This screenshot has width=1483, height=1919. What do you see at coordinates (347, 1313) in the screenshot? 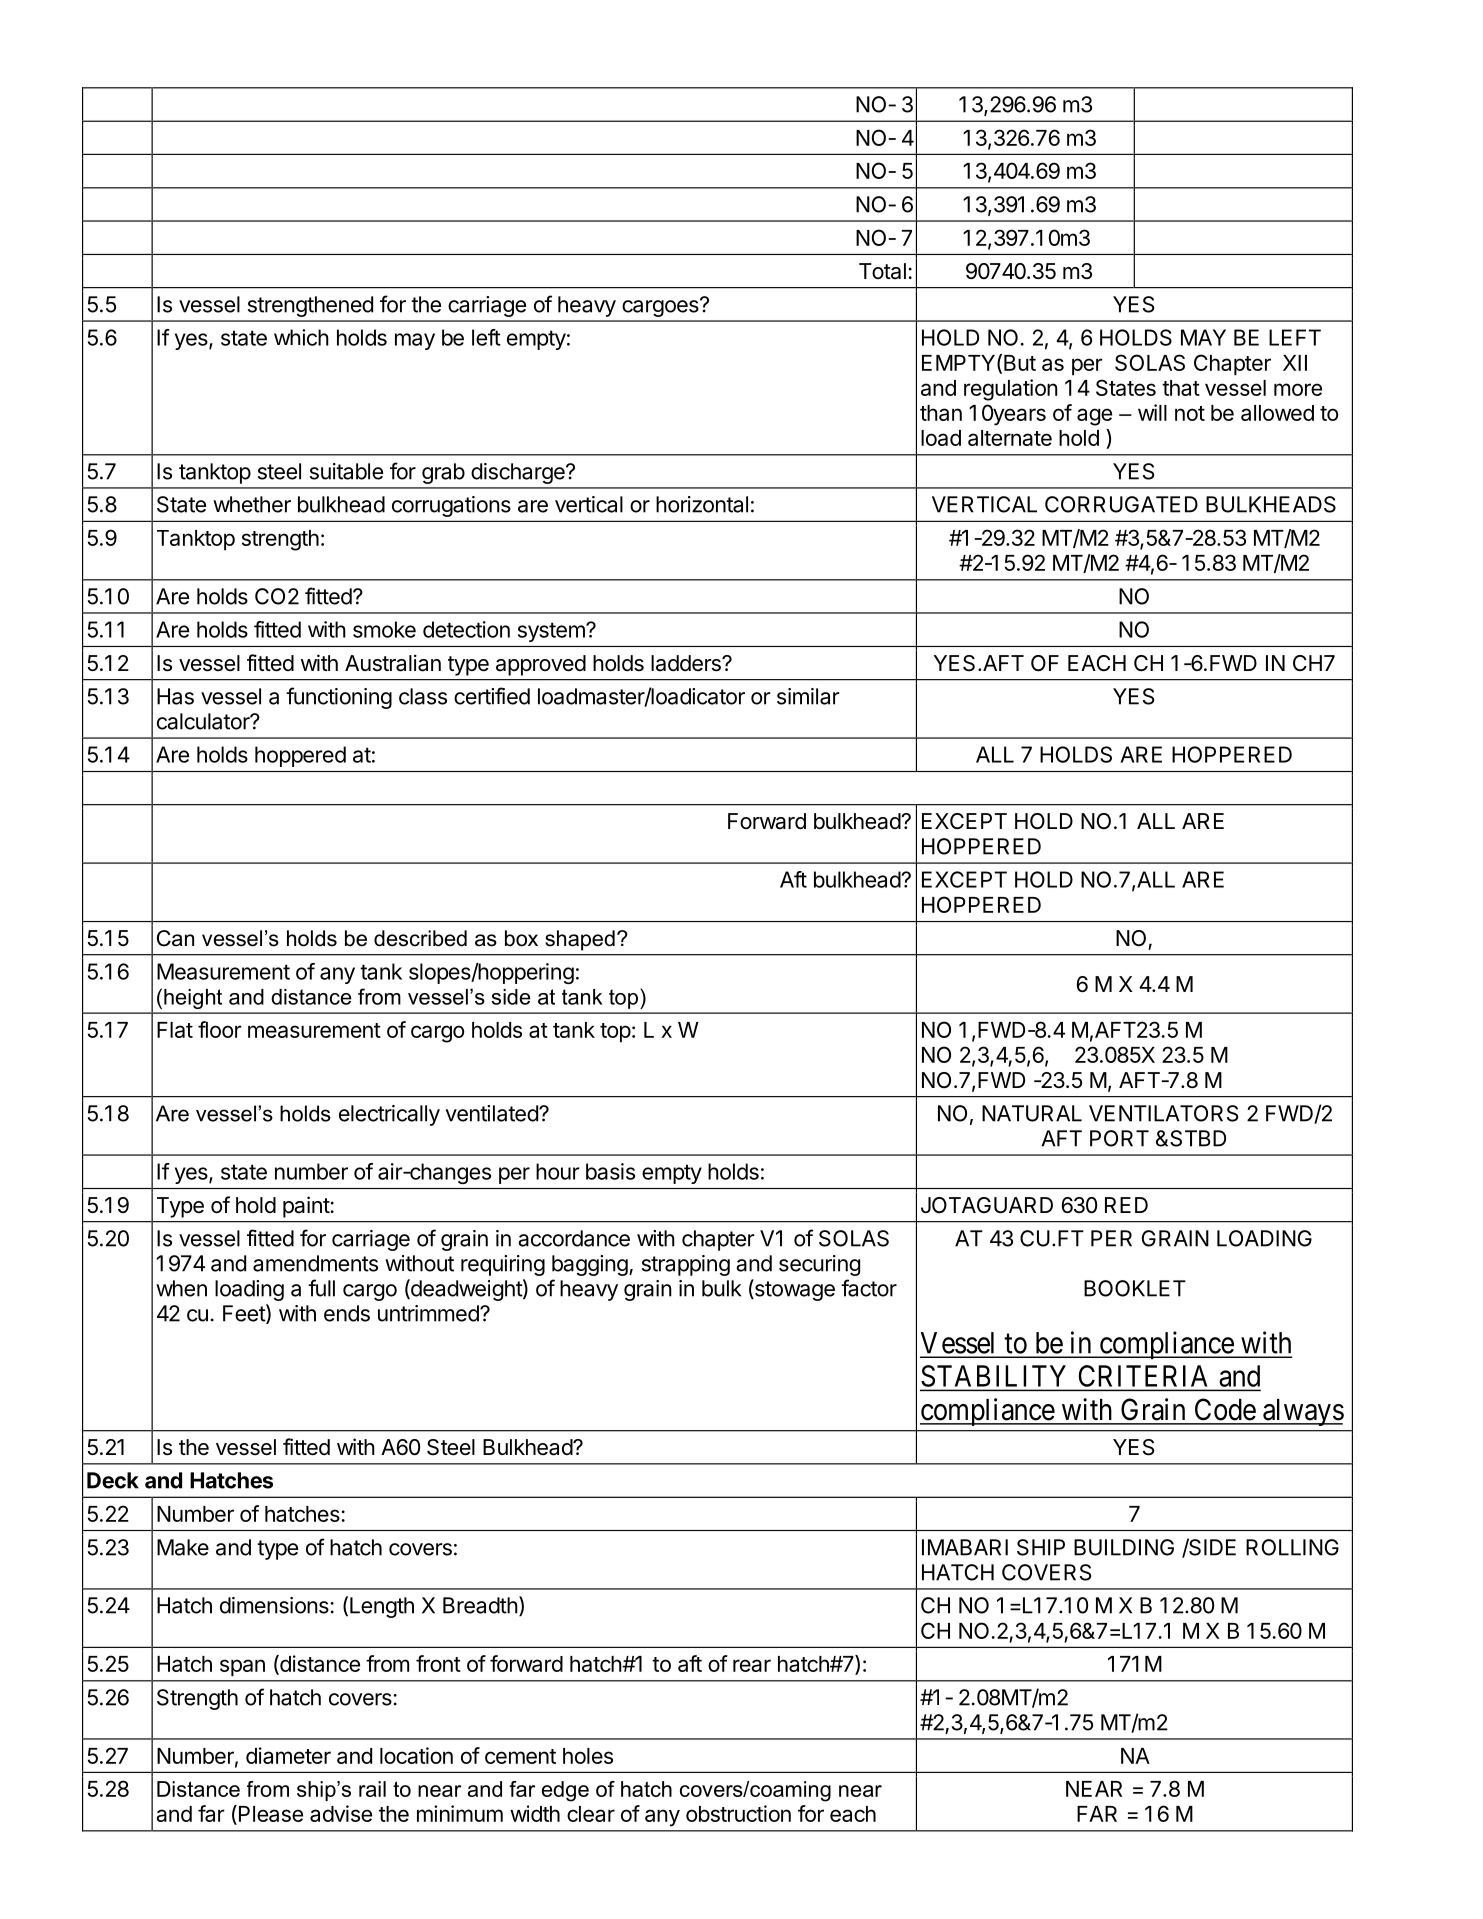
I see `ends` at bounding box center [347, 1313].
